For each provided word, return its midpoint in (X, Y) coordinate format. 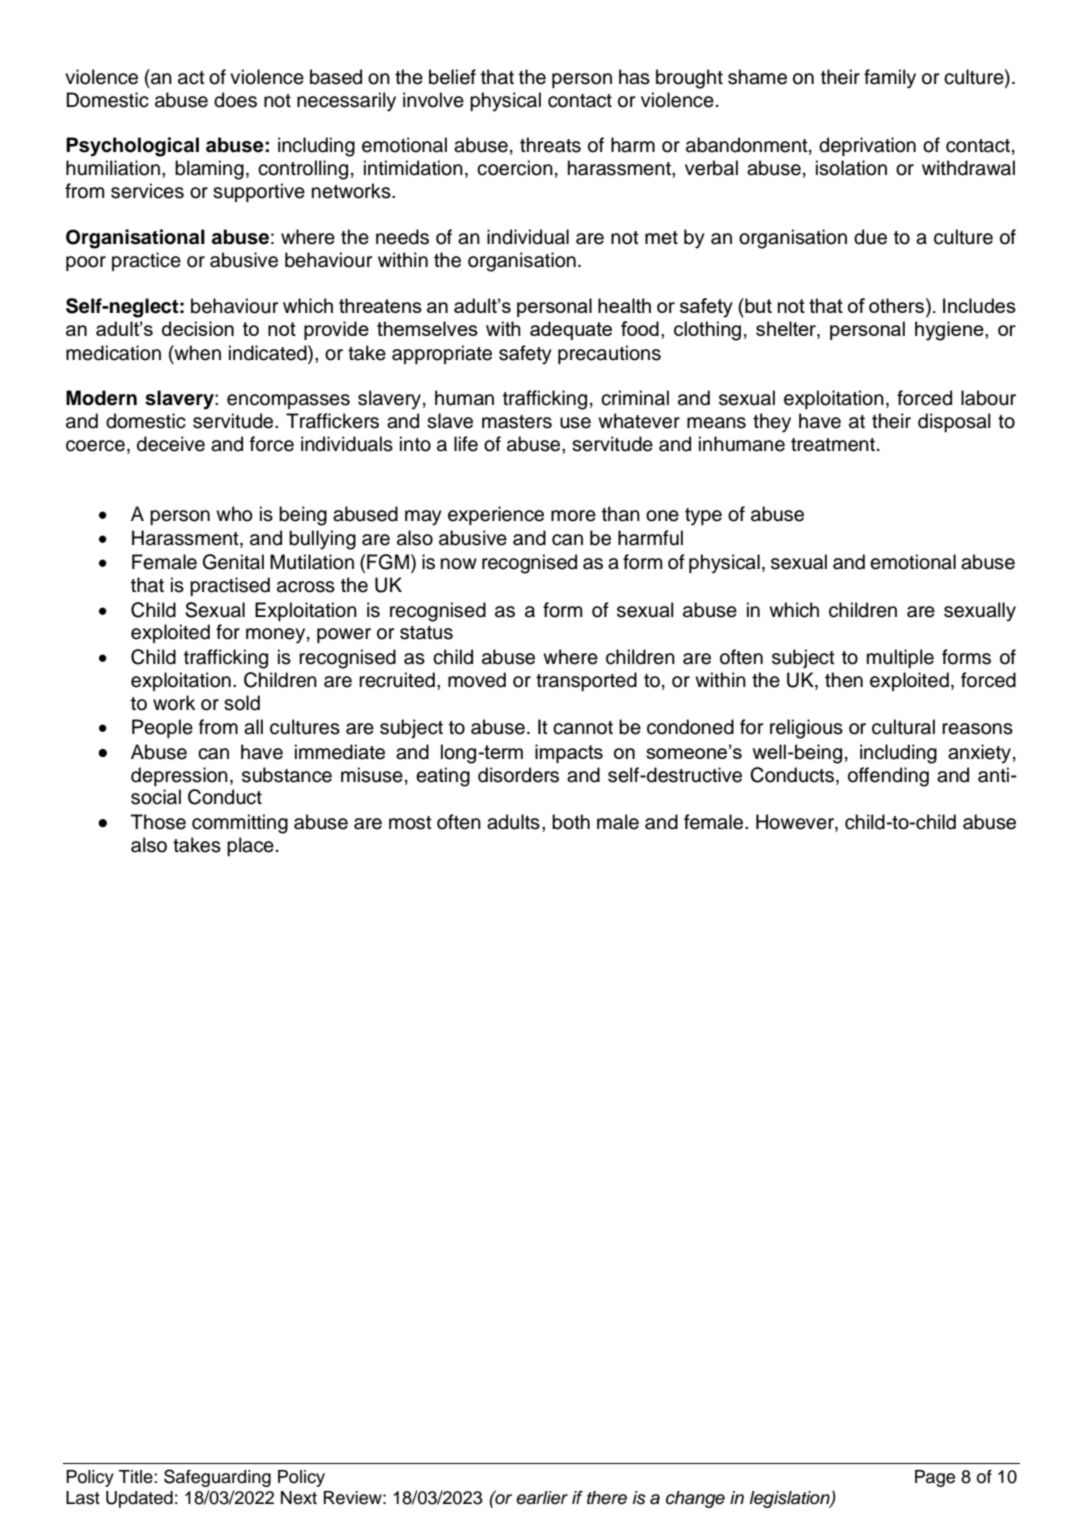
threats (550, 145)
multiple (900, 658)
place (250, 846)
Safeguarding (217, 1478)
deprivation (867, 146)
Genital (233, 562)
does (235, 100)
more (573, 516)
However (796, 823)
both (571, 822)
